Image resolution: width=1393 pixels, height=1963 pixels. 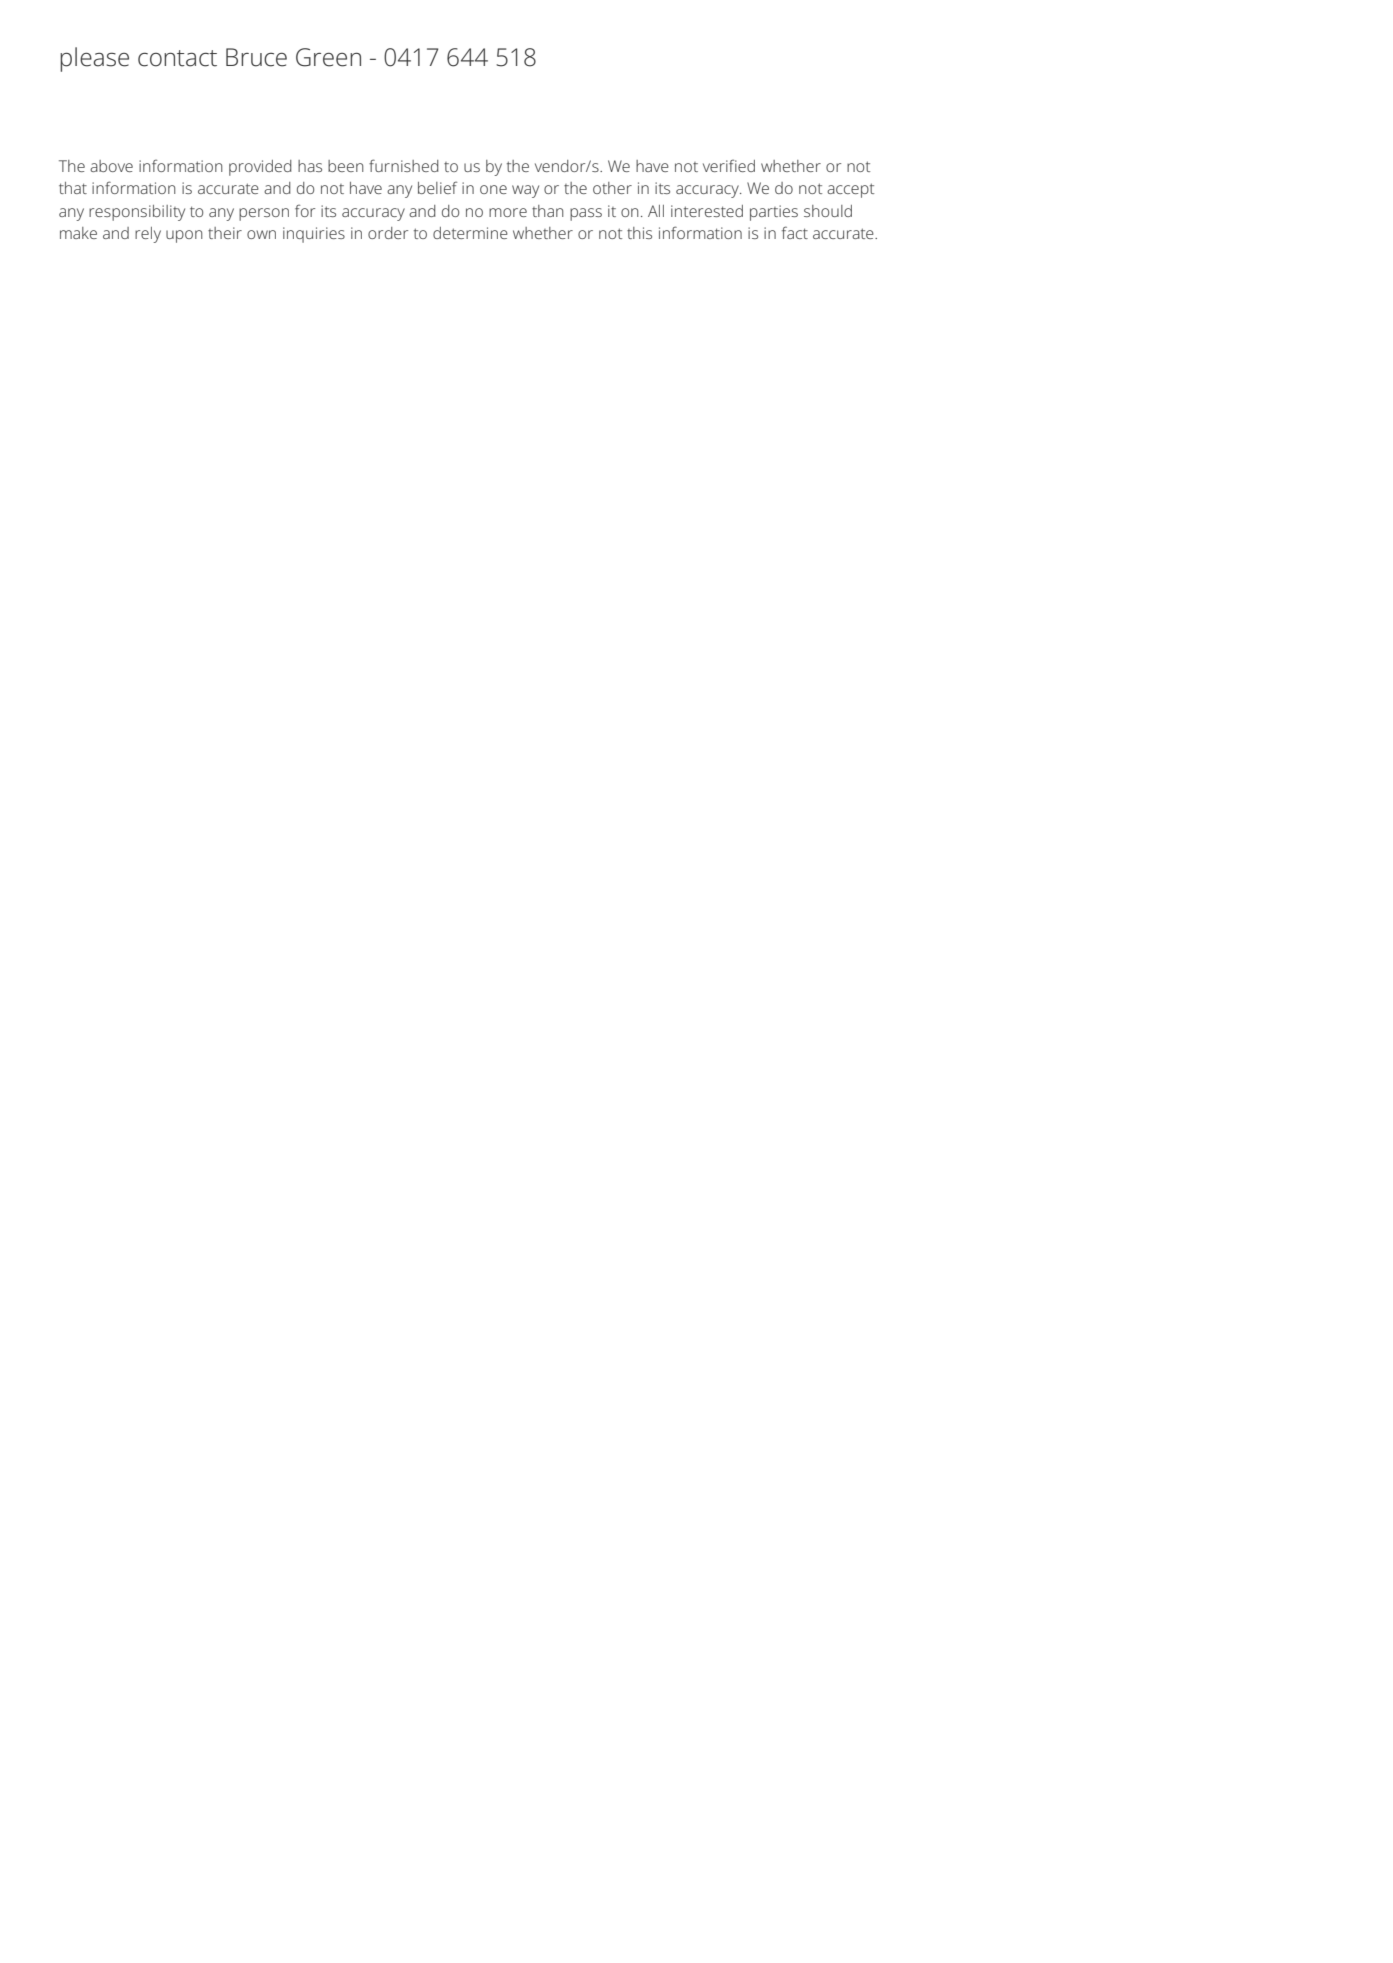 What do you see at coordinates (94, 59) in the screenshot?
I see `please` at bounding box center [94, 59].
